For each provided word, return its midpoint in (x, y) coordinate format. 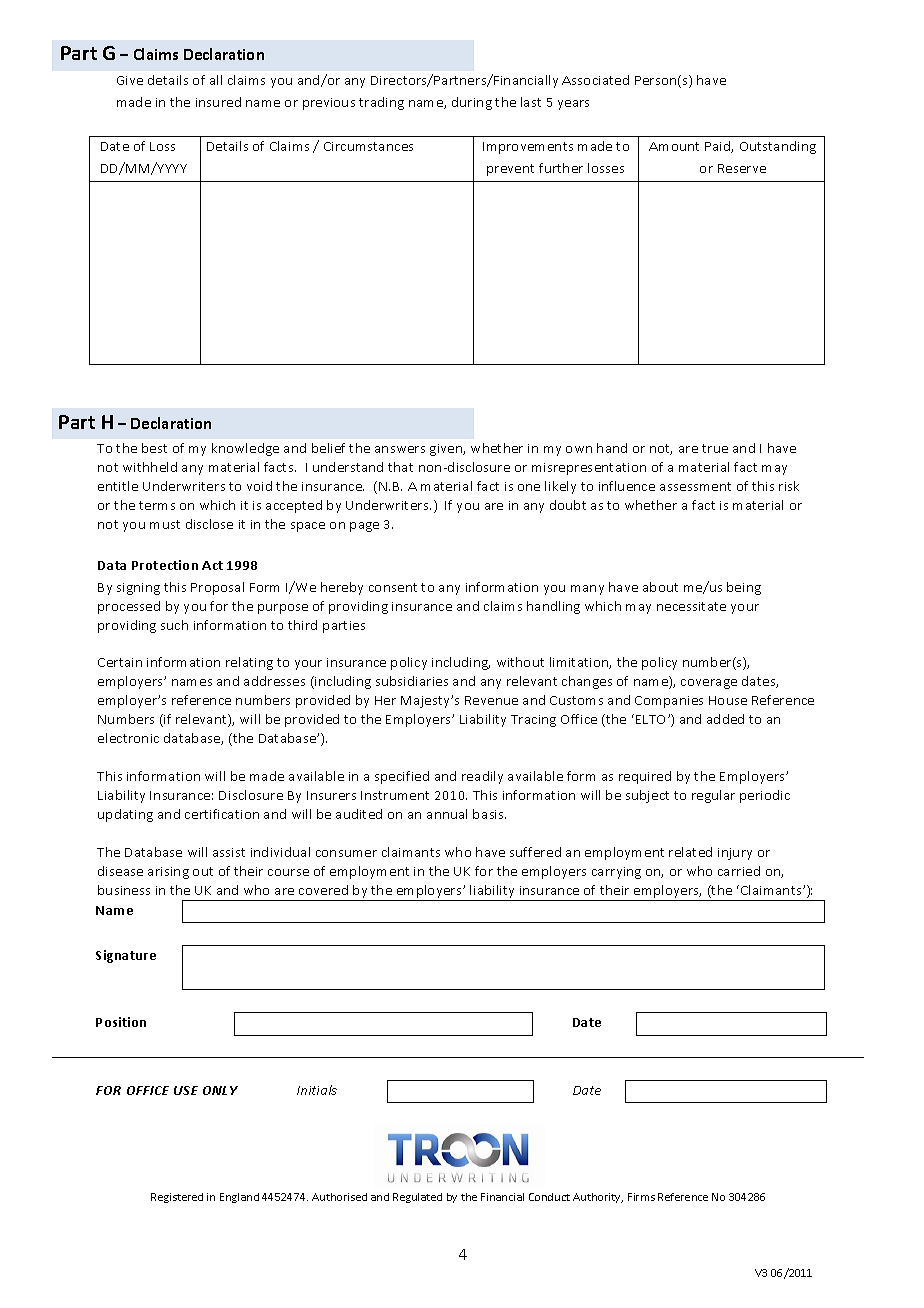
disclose (209, 524)
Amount (674, 146)
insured (218, 102)
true (715, 448)
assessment (695, 486)
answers (400, 449)
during (472, 103)
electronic (128, 738)
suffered (535, 852)
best (154, 448)
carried (739, 871)
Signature (126, 956)
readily (482, 777)
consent (393, 587)
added (725, 719)
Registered (177, 1198)
